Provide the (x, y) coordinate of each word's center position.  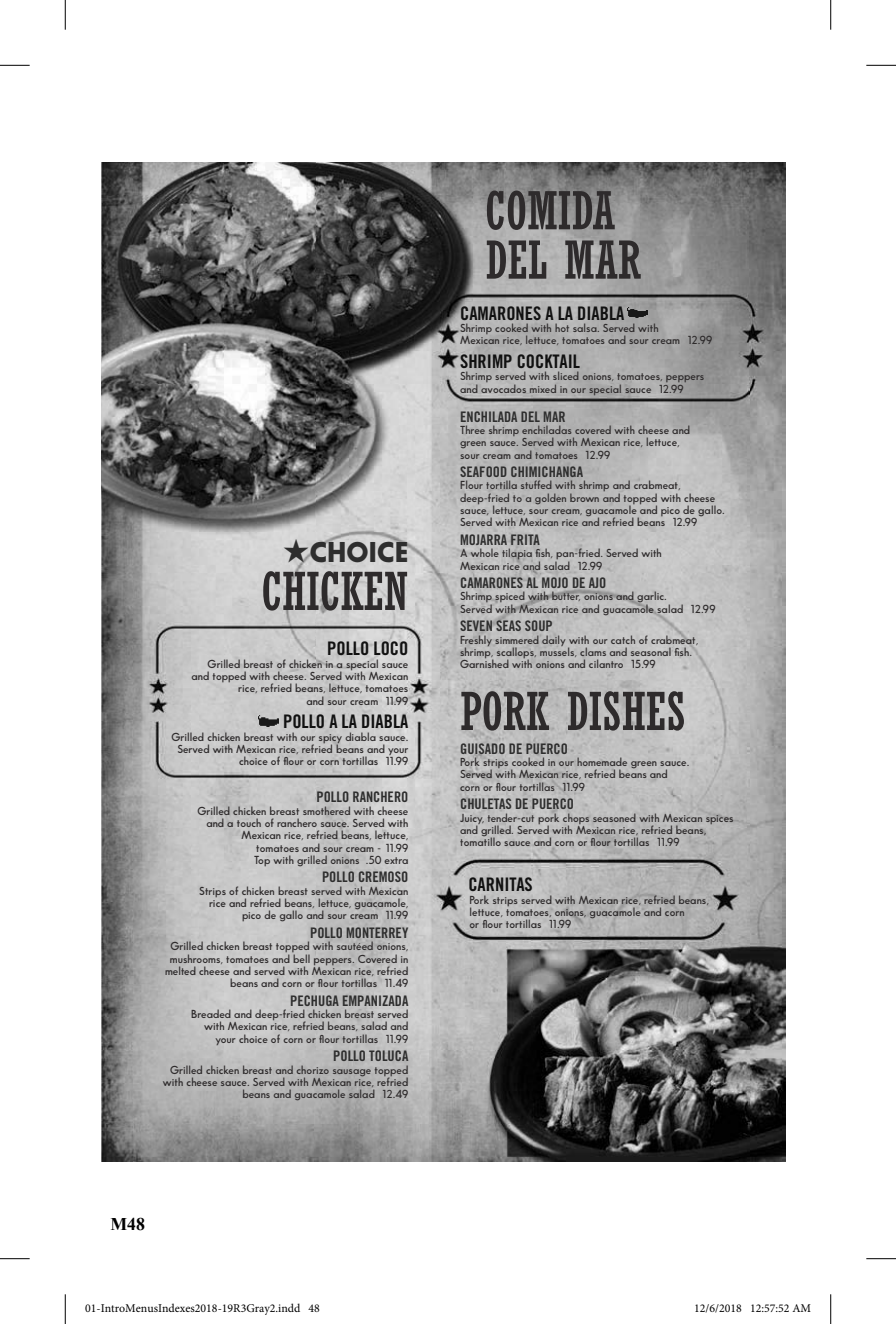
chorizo (313, 1070)
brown (584, 498)
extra (396, 860)
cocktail (549, 361)
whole (485, 552)
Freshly (476, 641)
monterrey (377, 932)
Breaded (211, 1013)
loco (390, 648)
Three (472, 429)
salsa (586, 328)
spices (719, 819)
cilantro (606, 663)
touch (249, 823)
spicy (330, 739)
